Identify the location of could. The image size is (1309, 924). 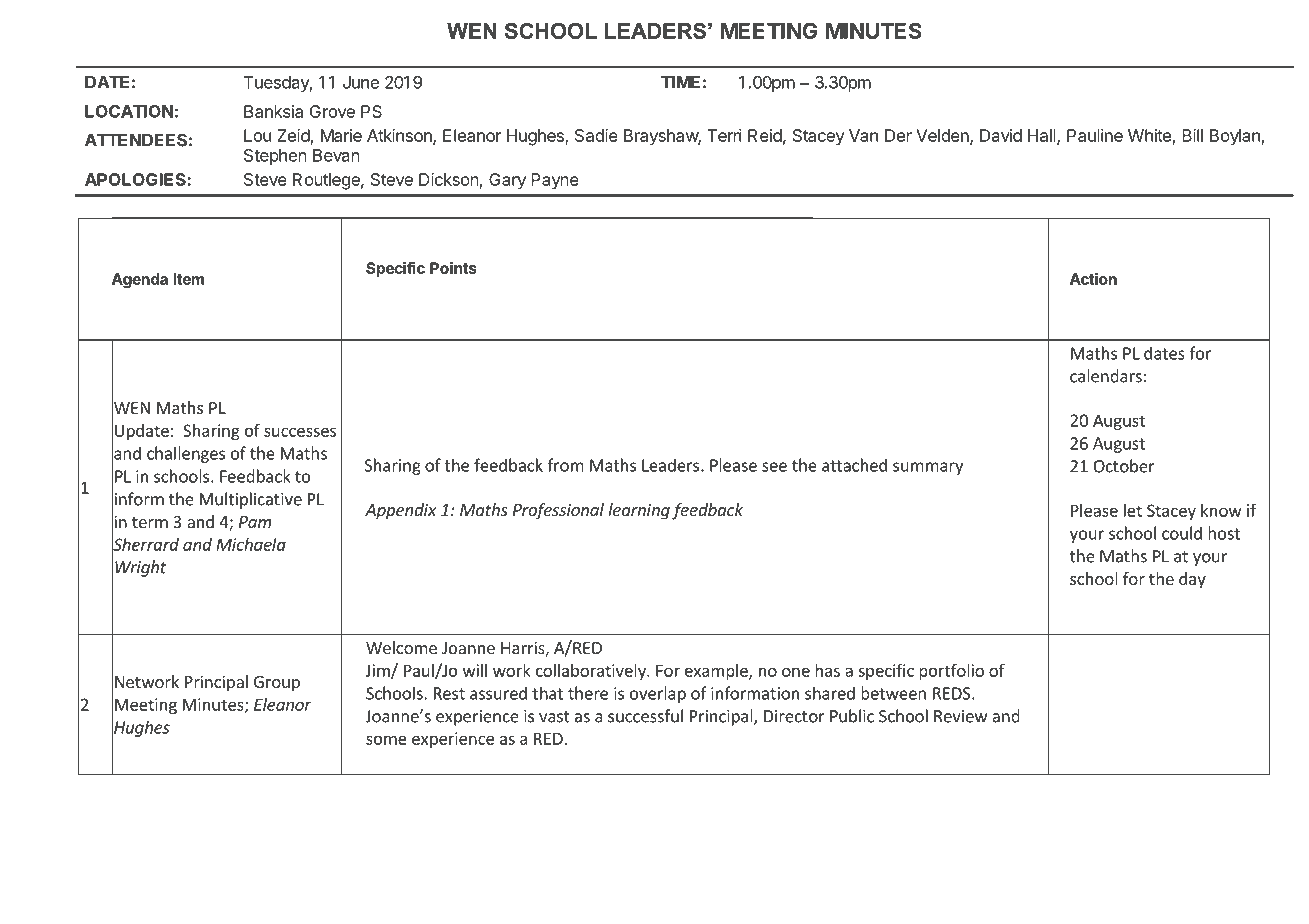
(1182, 533).
